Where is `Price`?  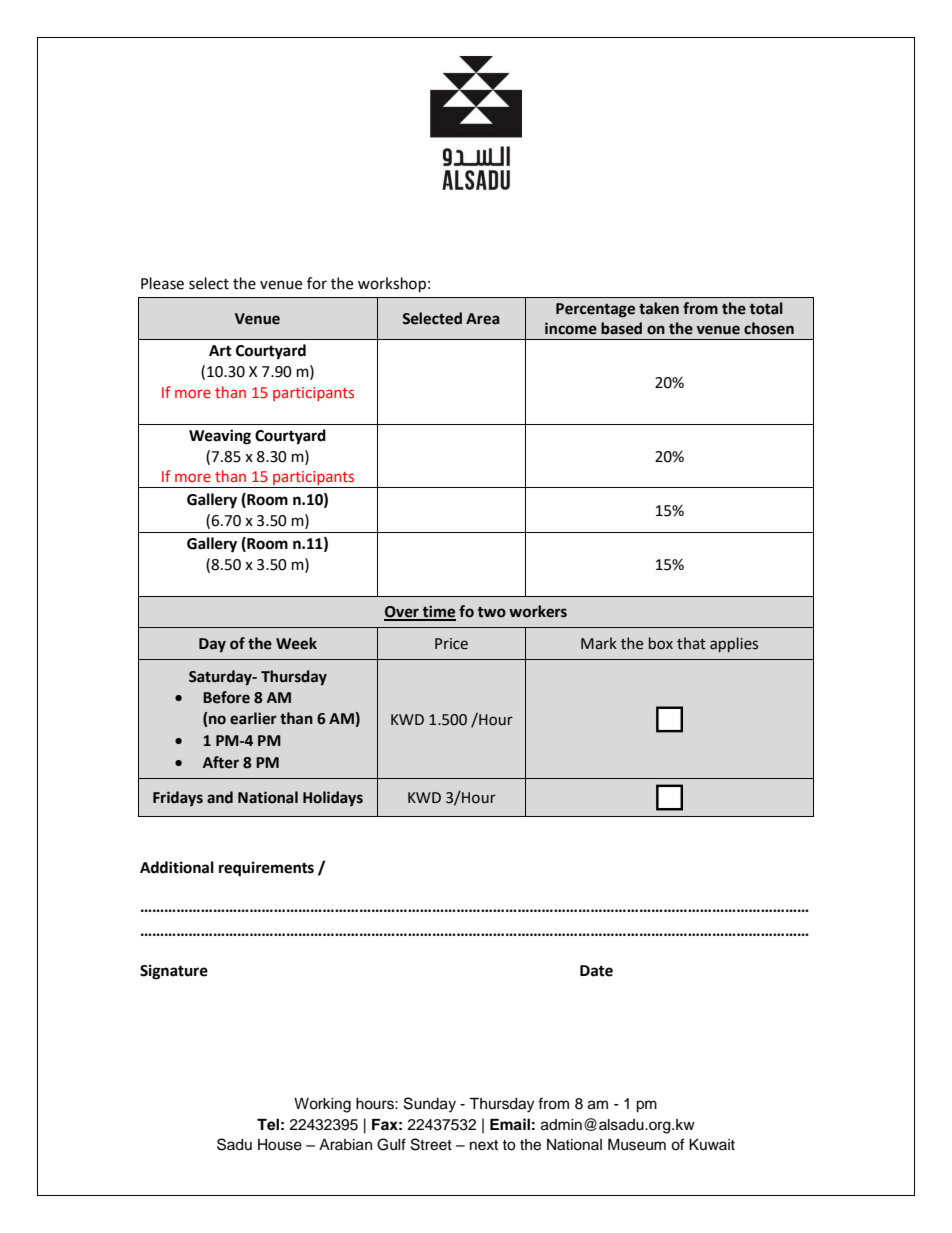
Price is located at coordinates (451, 644).
